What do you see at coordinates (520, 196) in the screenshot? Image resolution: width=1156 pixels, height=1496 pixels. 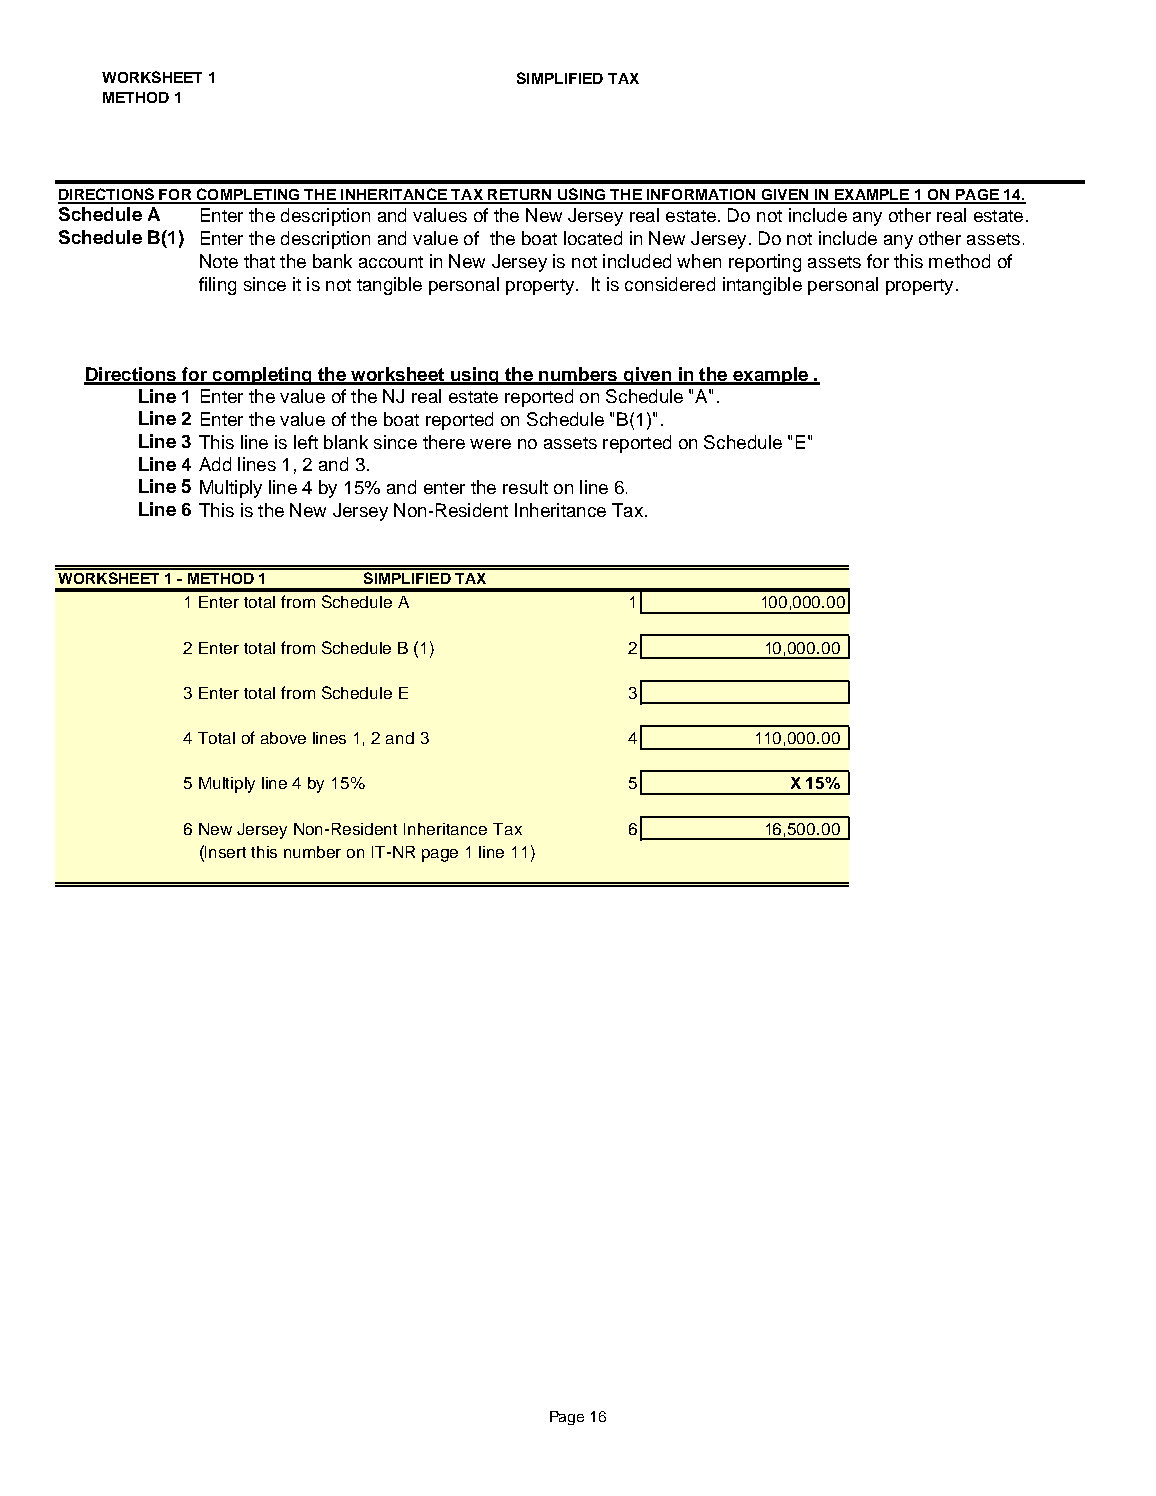 I see `RETURN` at bounding box center [520, 196].
